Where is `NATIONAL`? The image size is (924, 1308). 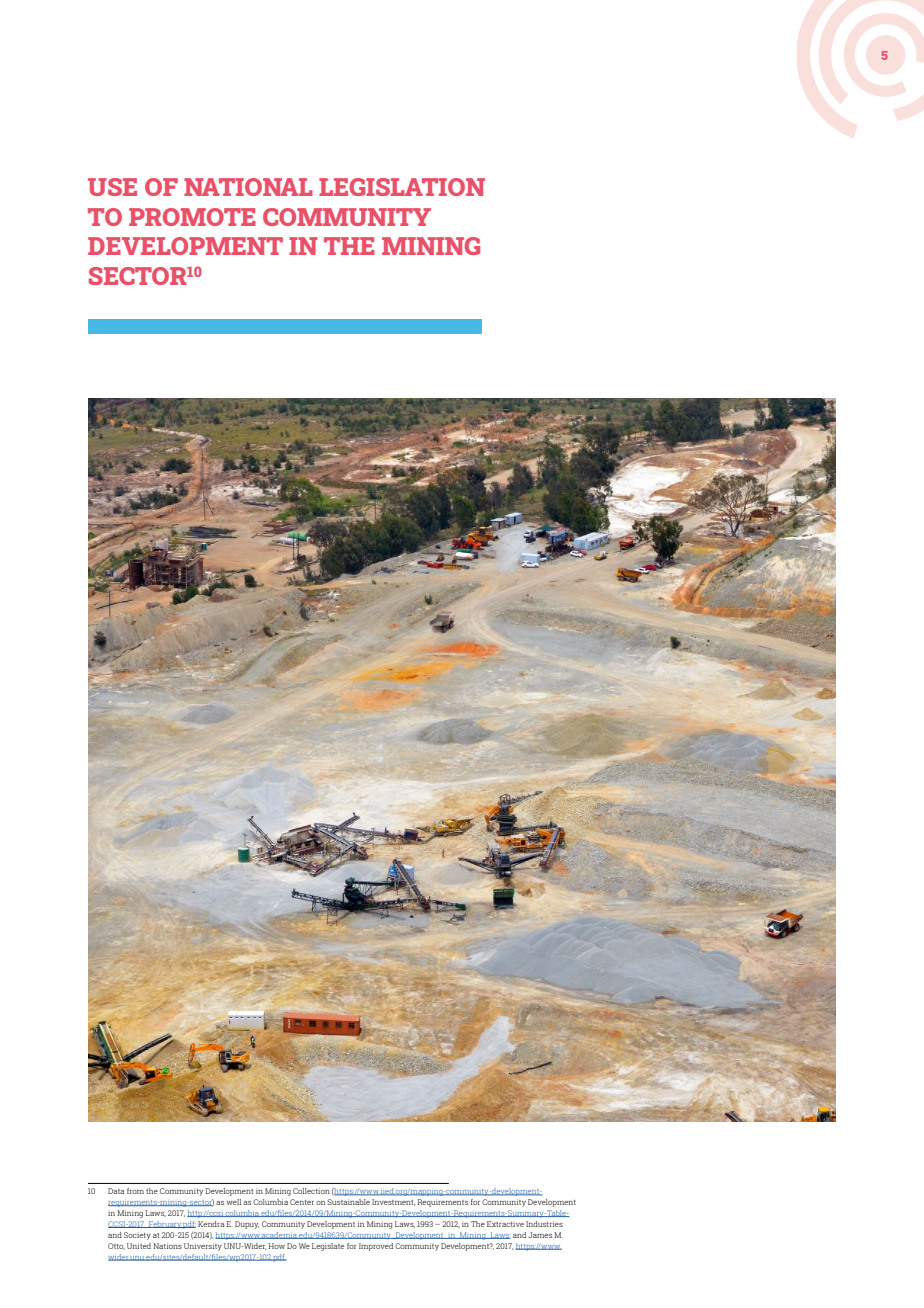
NATIONAL is located at coordinates (248, 187).
